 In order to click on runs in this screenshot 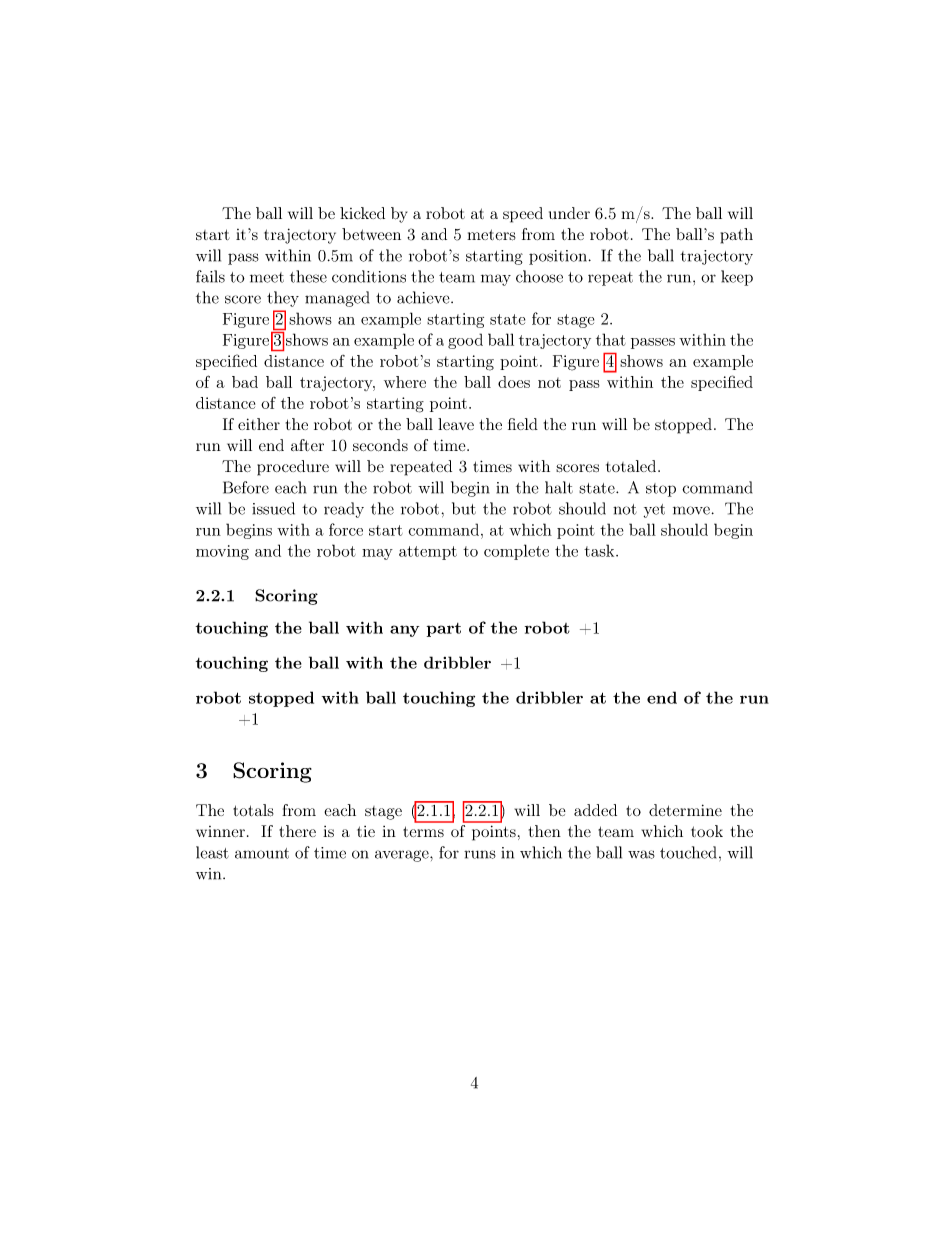, I will do `click(480, 854)`.
